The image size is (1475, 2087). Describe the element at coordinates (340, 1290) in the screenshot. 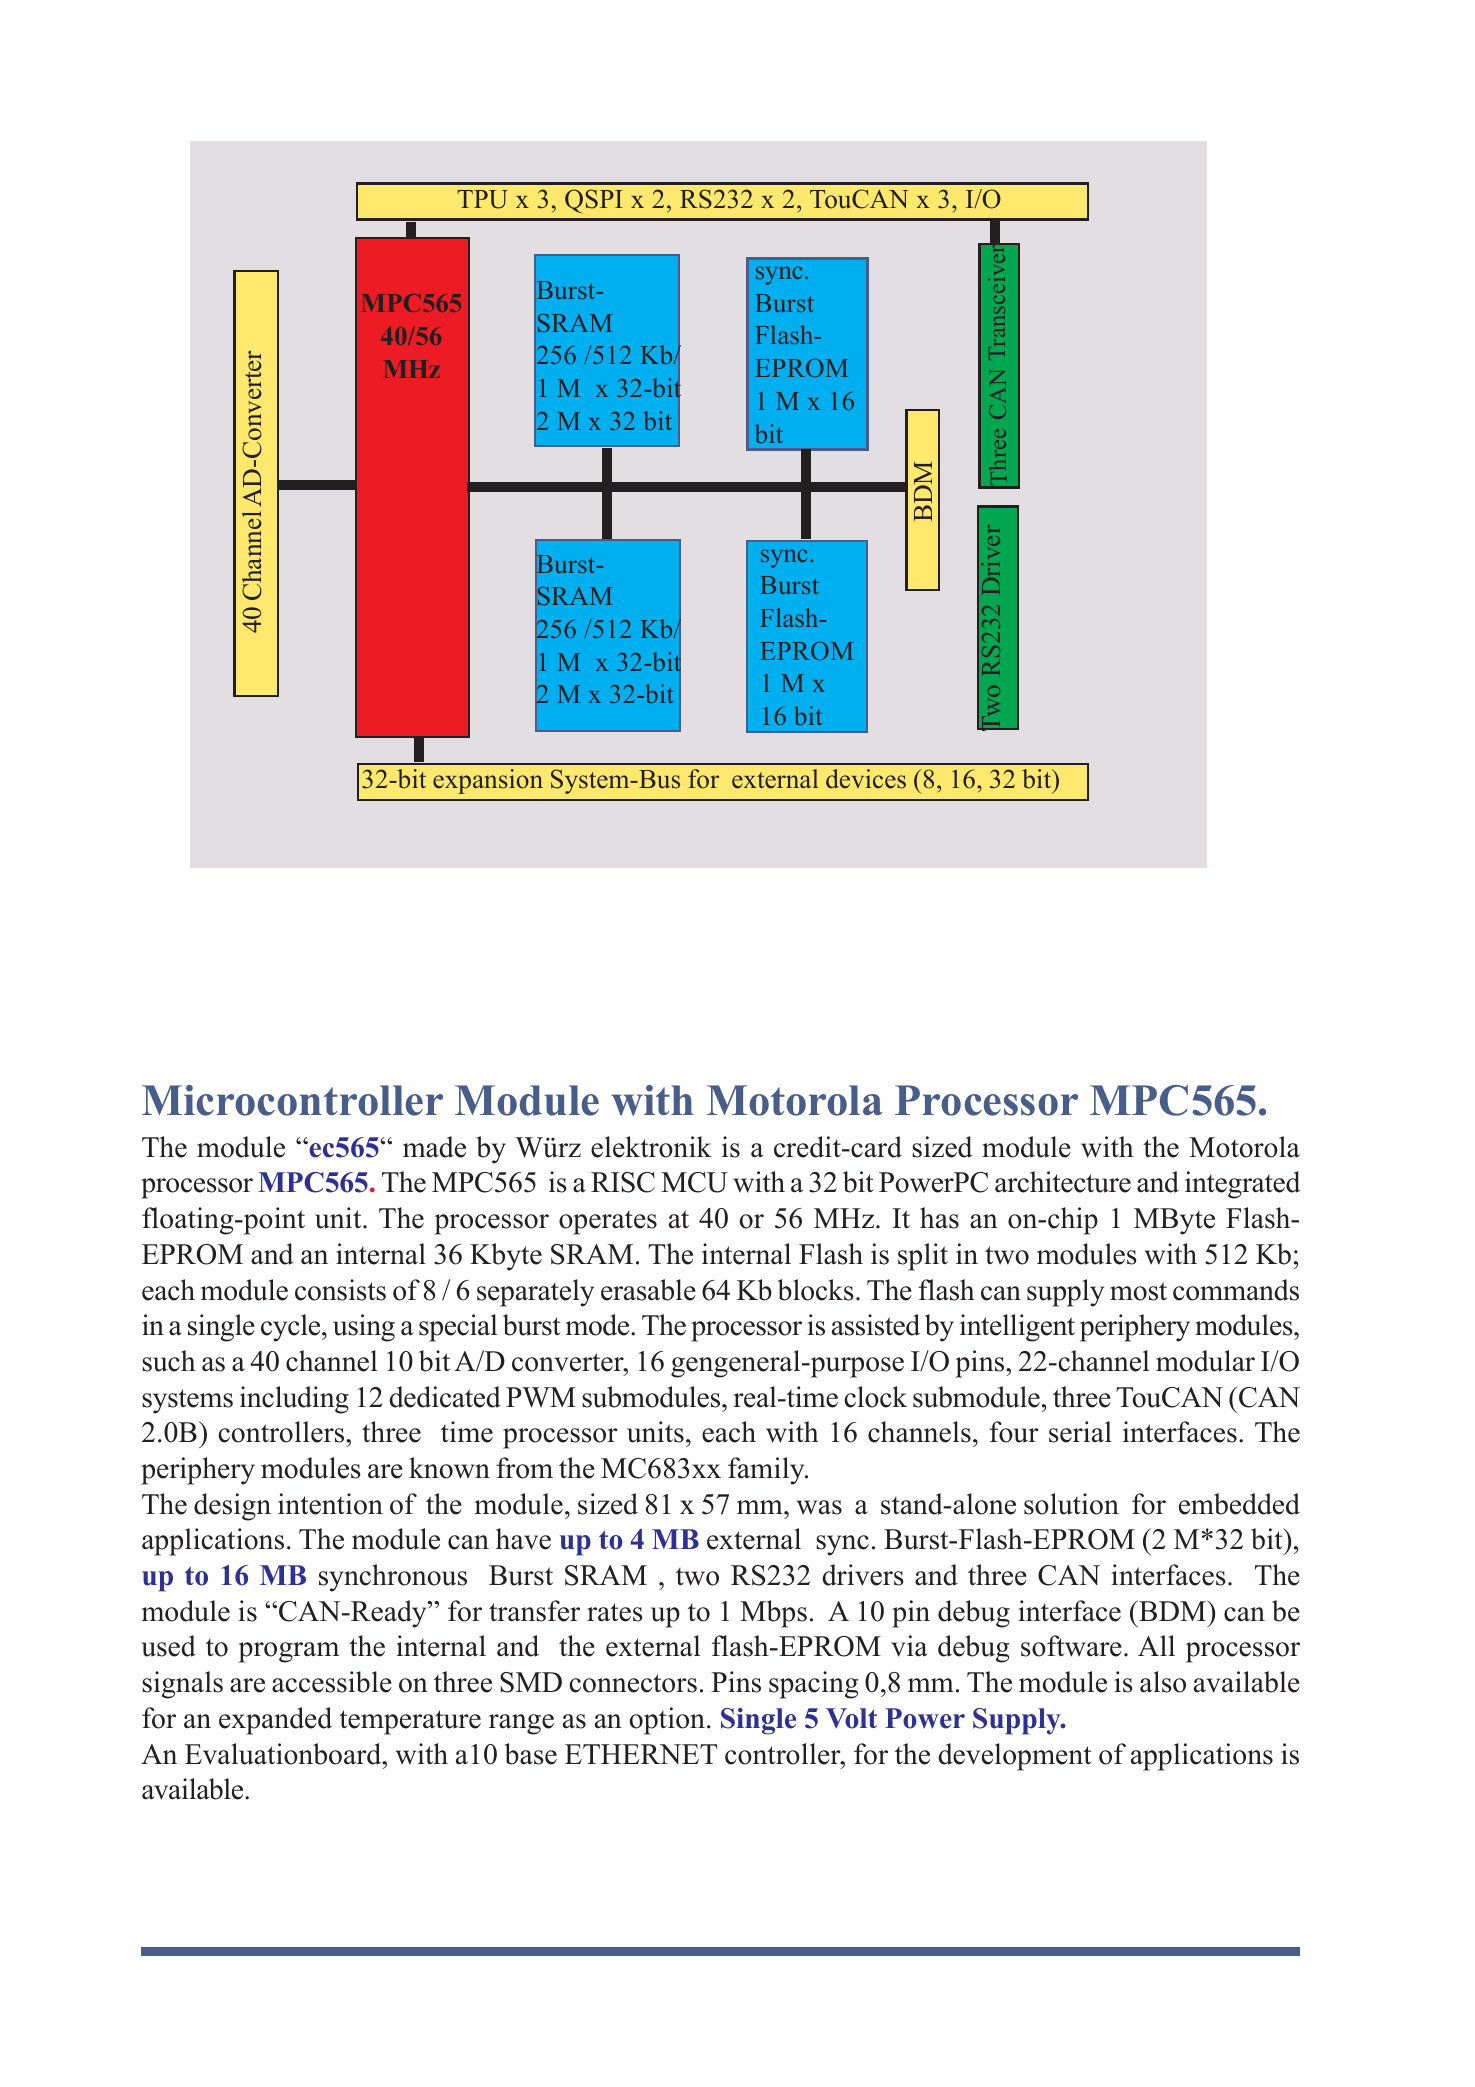

I see `consists` at that location.
